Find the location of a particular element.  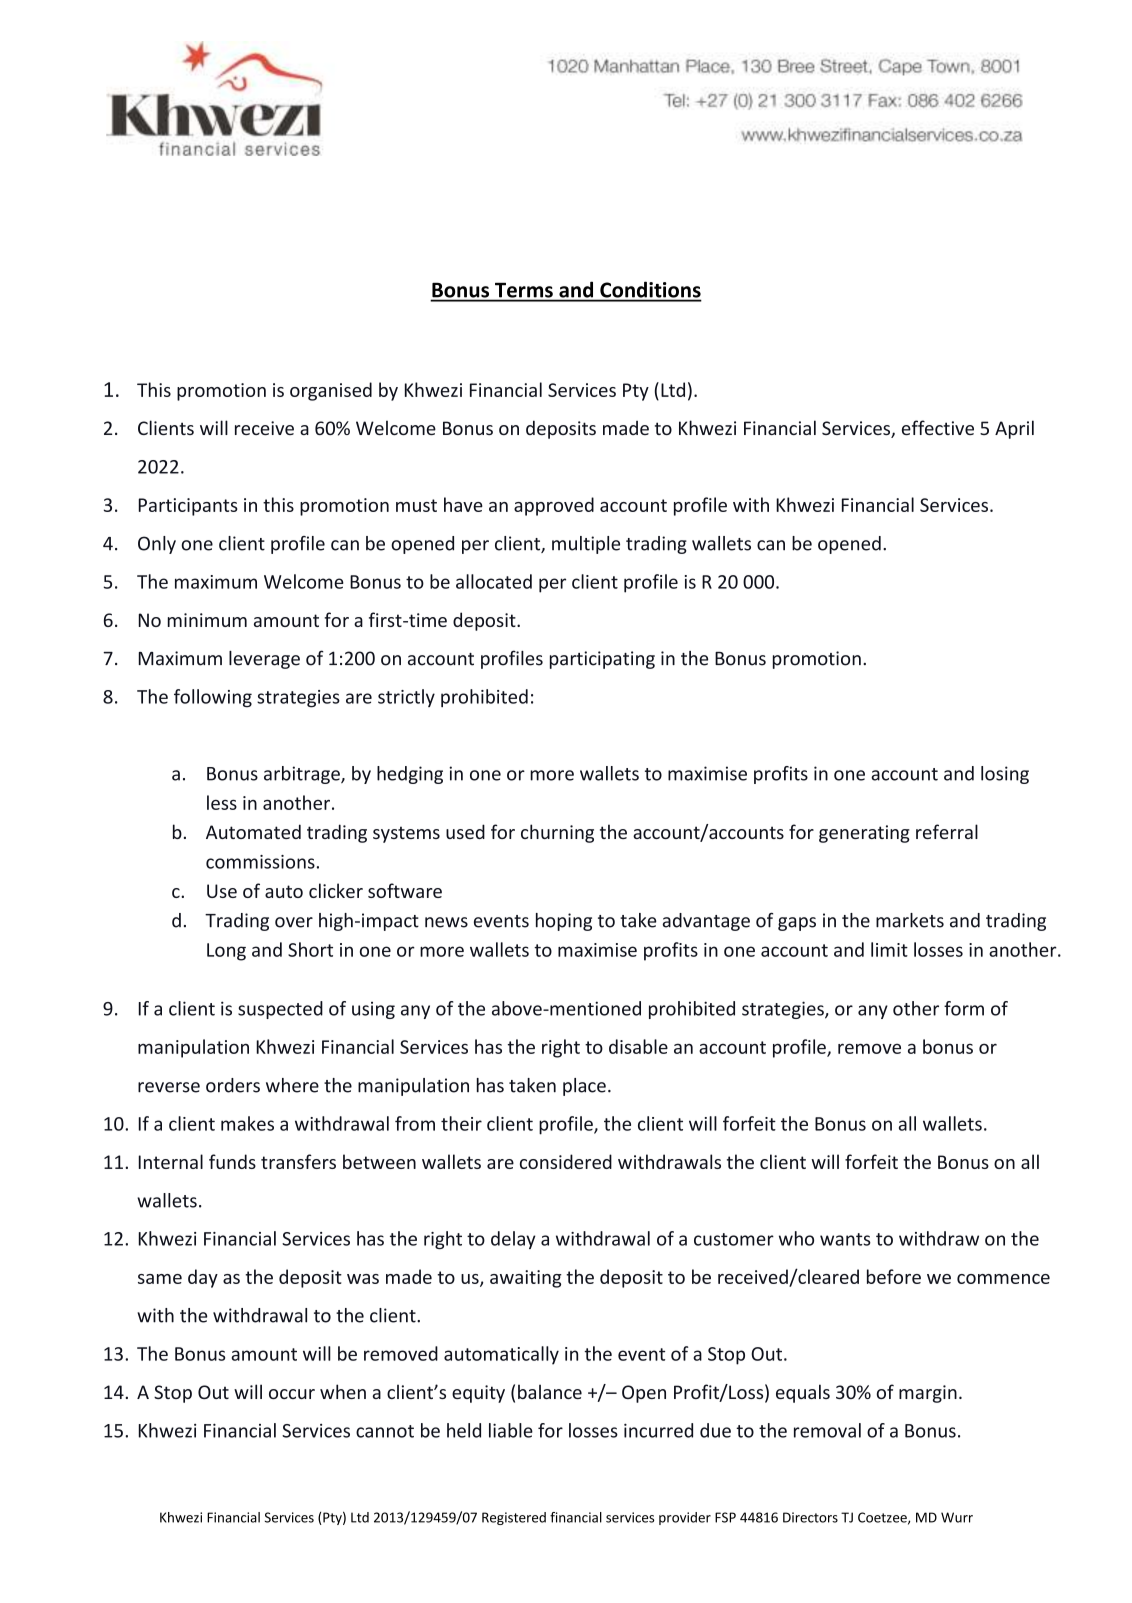

delay is located at coordinates (513, 1240).
